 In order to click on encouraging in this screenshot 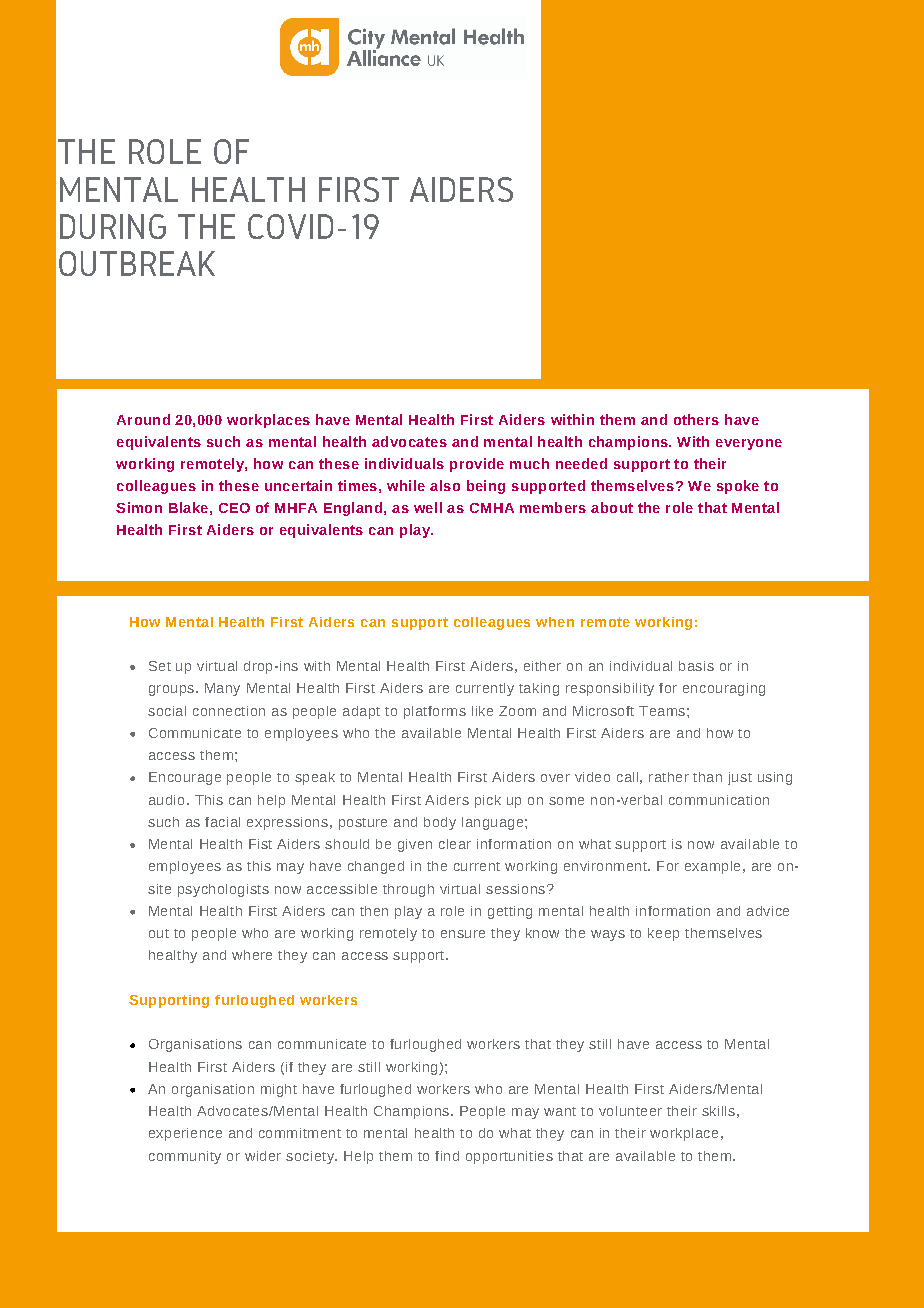, I will do `click(724, 689)`.
